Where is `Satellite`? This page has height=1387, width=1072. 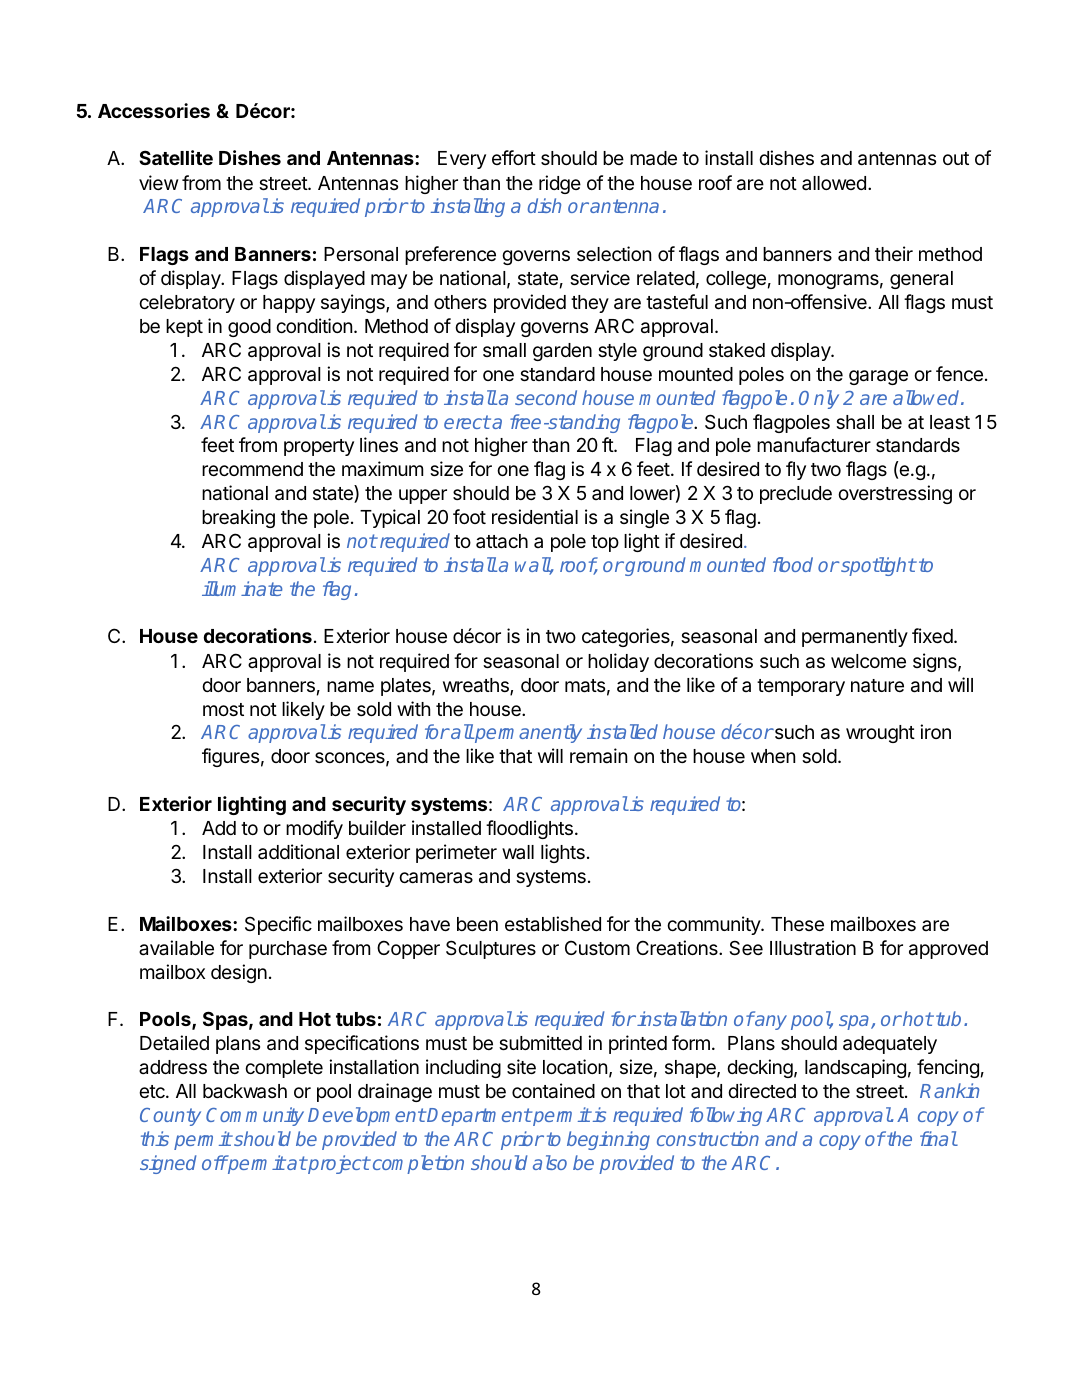
Satellite is located at coordinates (176, 157).
